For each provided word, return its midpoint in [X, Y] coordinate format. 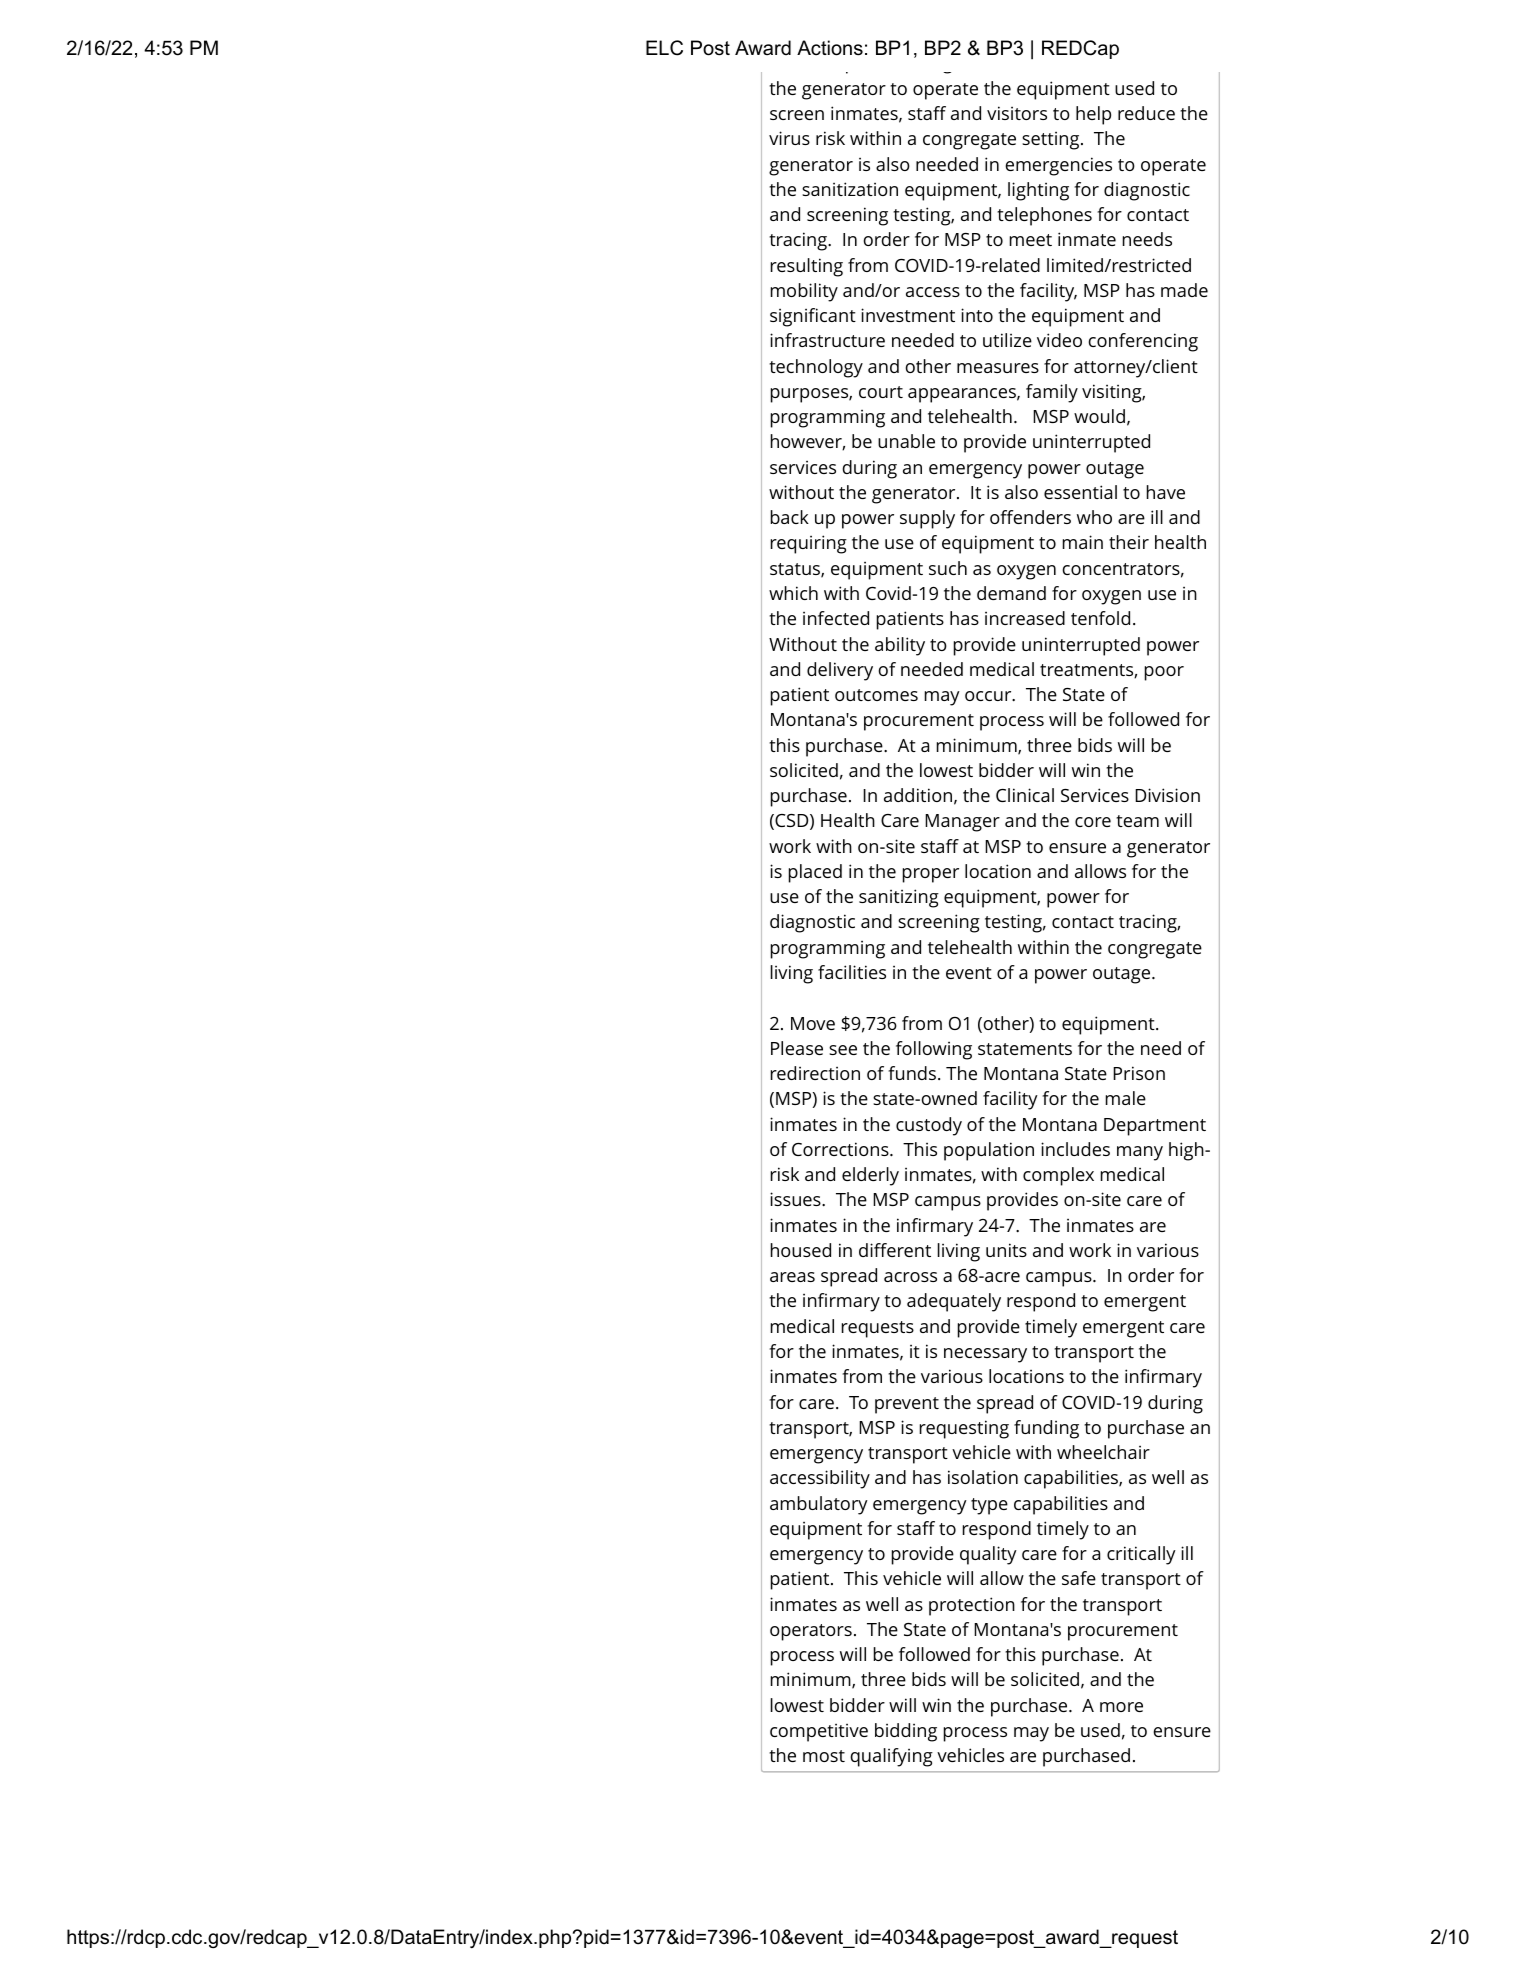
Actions [830, 48]
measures [998, 368]
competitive [819, 1732]
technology [816, 368]
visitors [1017, 113]
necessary [985, 1355]
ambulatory [819, 1505]
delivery [840, 671]
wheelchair [1103, 1452]
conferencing [1143, 342]
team [1137, 821]
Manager [962, 823]
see [843, 1050]
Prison [1139, 1073]
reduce [1146, 113]
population [989, 1151]
